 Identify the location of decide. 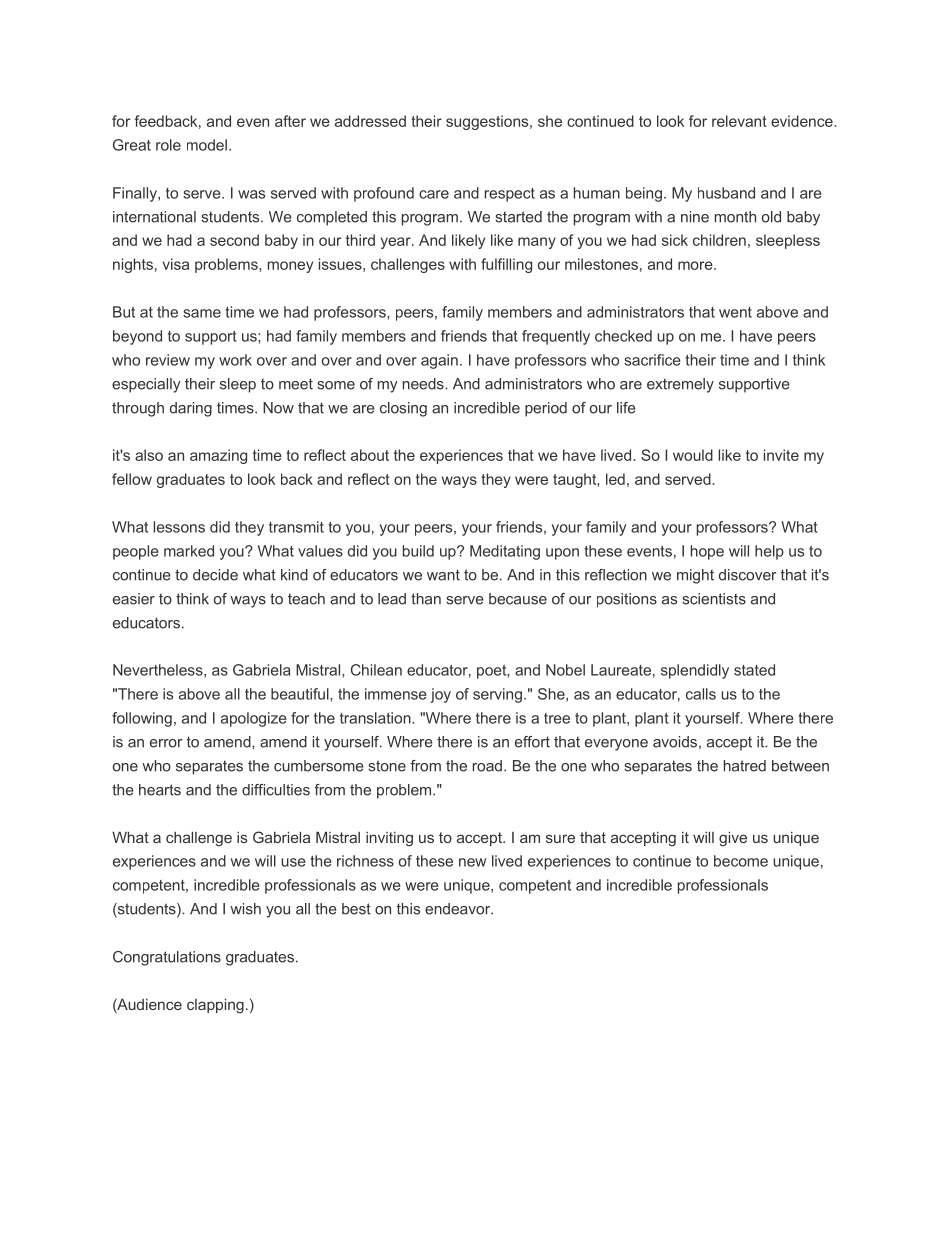
(215, 575).
